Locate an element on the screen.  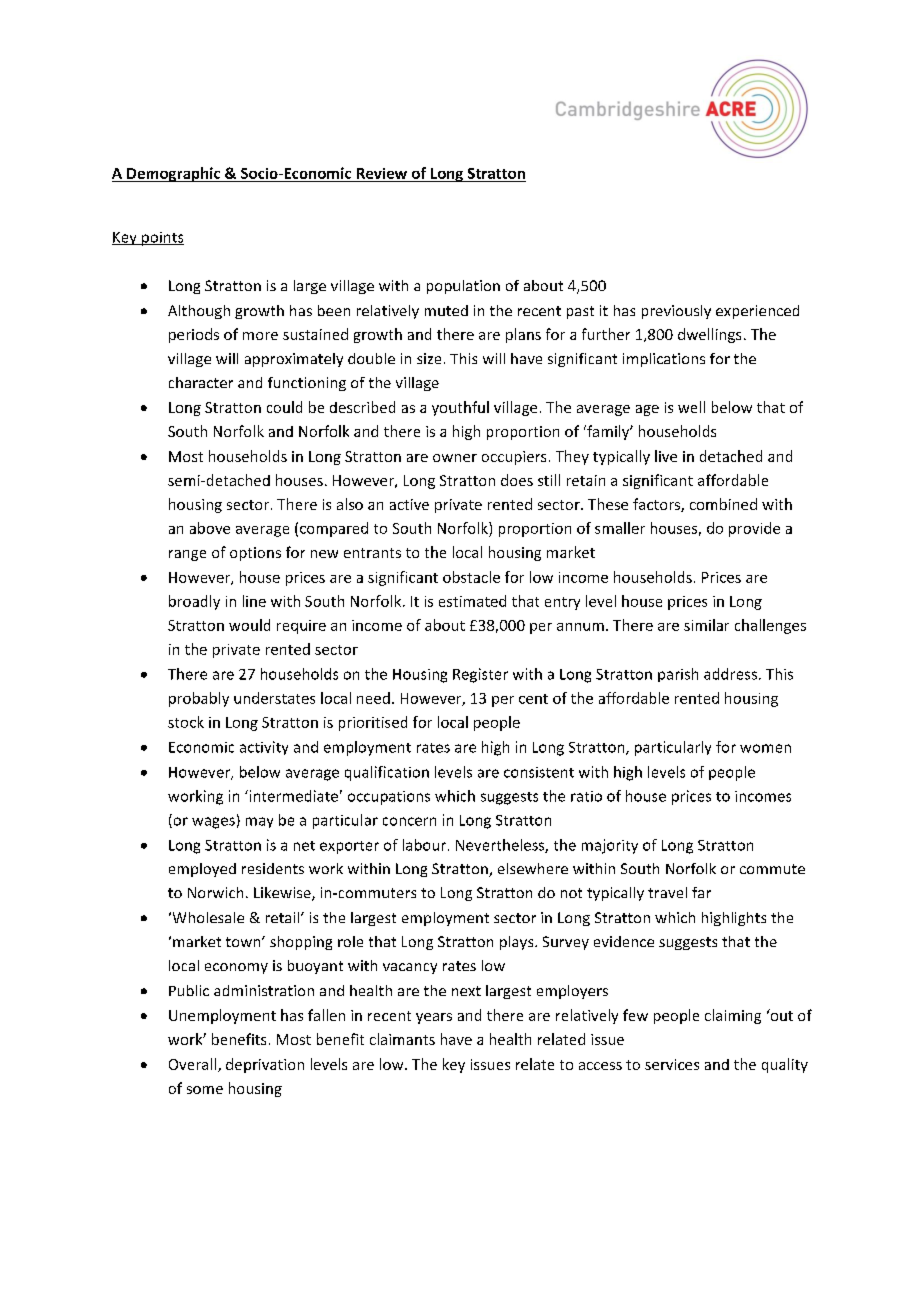
activity is located at coordinates (264, 748).
